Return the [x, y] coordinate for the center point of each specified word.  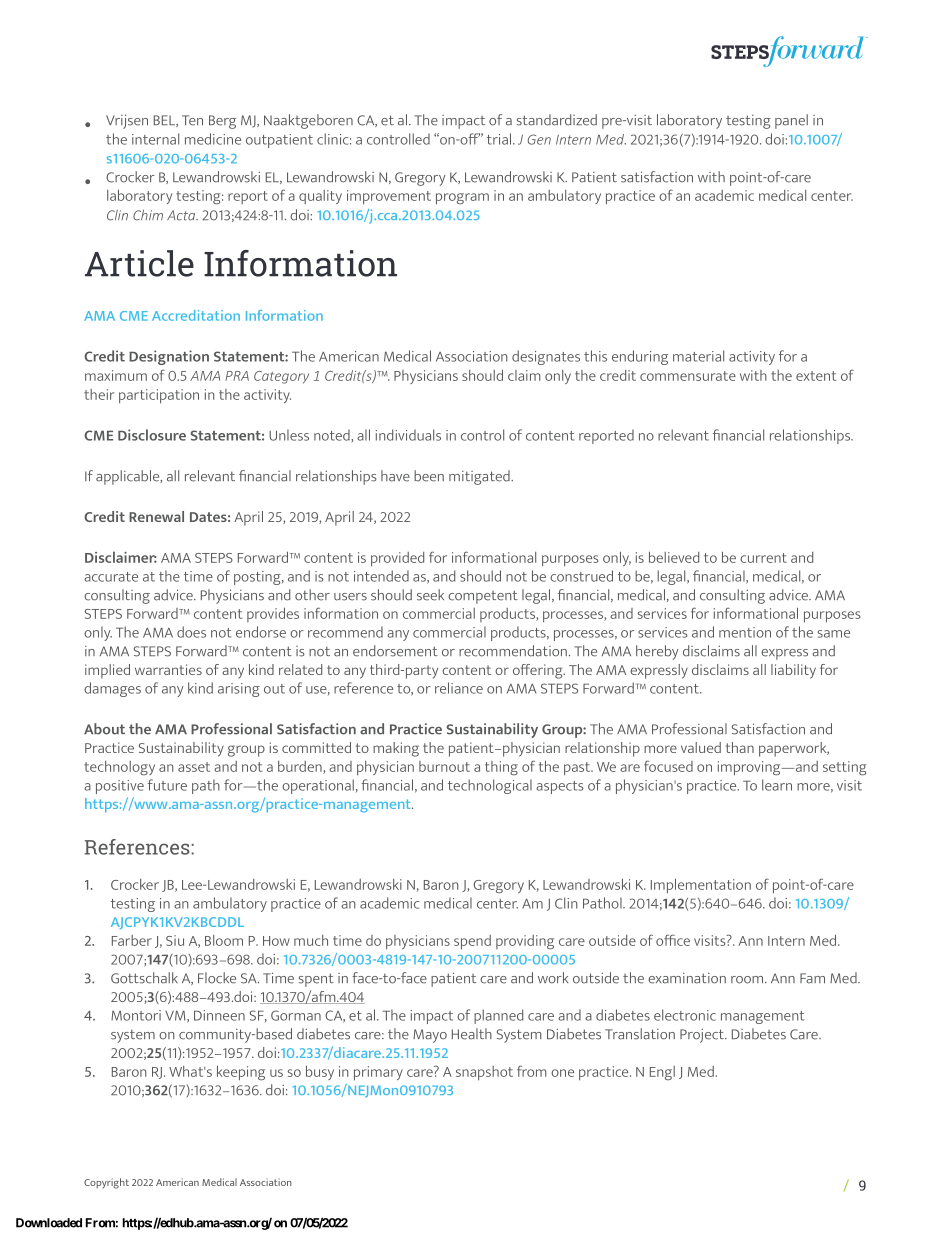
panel [791, 121]
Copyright [106, 1183]
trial [499, 139]
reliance [459, 688]
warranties [168, 669]
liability [793, 671]
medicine [213, 139]
